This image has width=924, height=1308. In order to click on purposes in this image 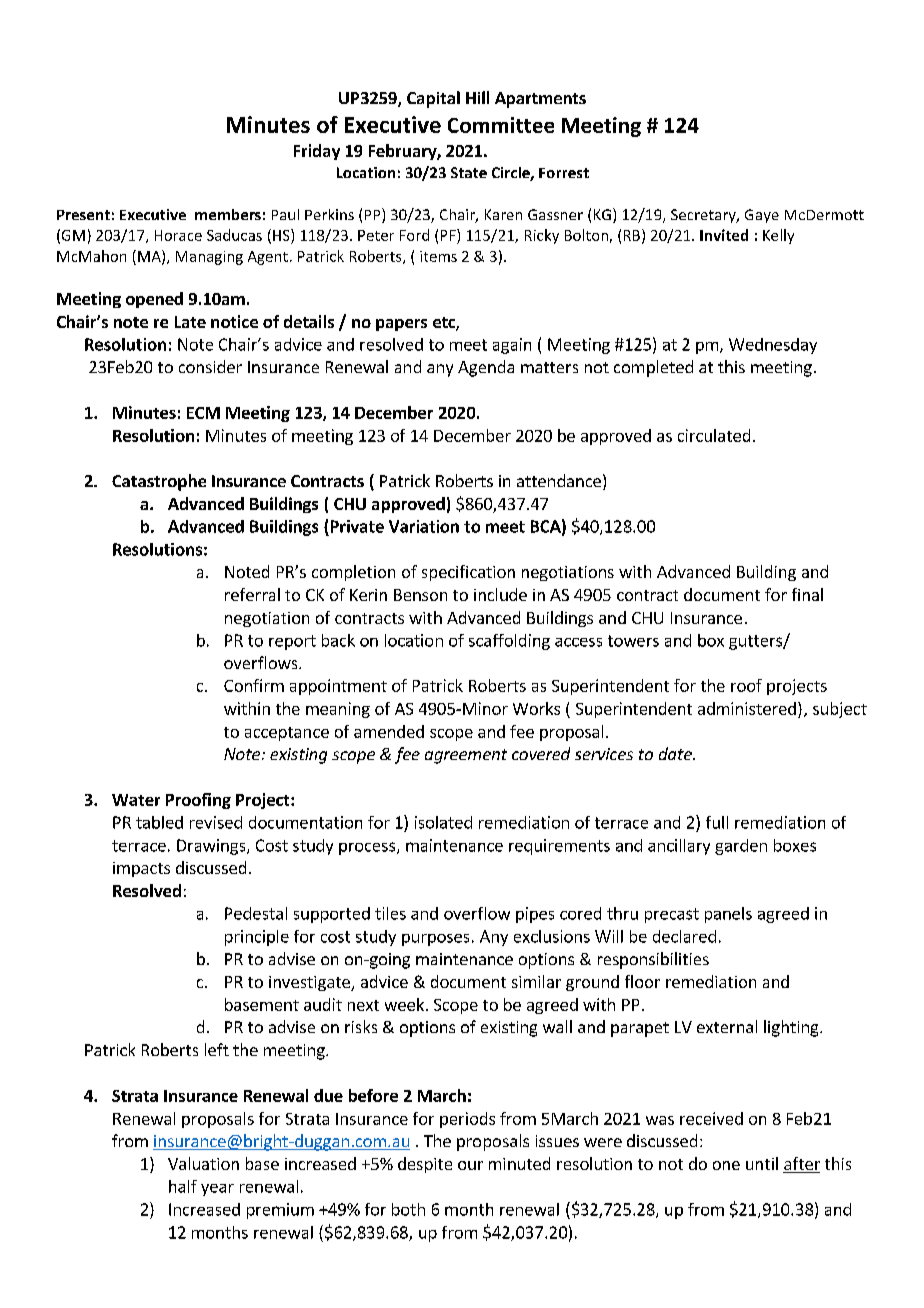, I will do `click(435, 940)`.
